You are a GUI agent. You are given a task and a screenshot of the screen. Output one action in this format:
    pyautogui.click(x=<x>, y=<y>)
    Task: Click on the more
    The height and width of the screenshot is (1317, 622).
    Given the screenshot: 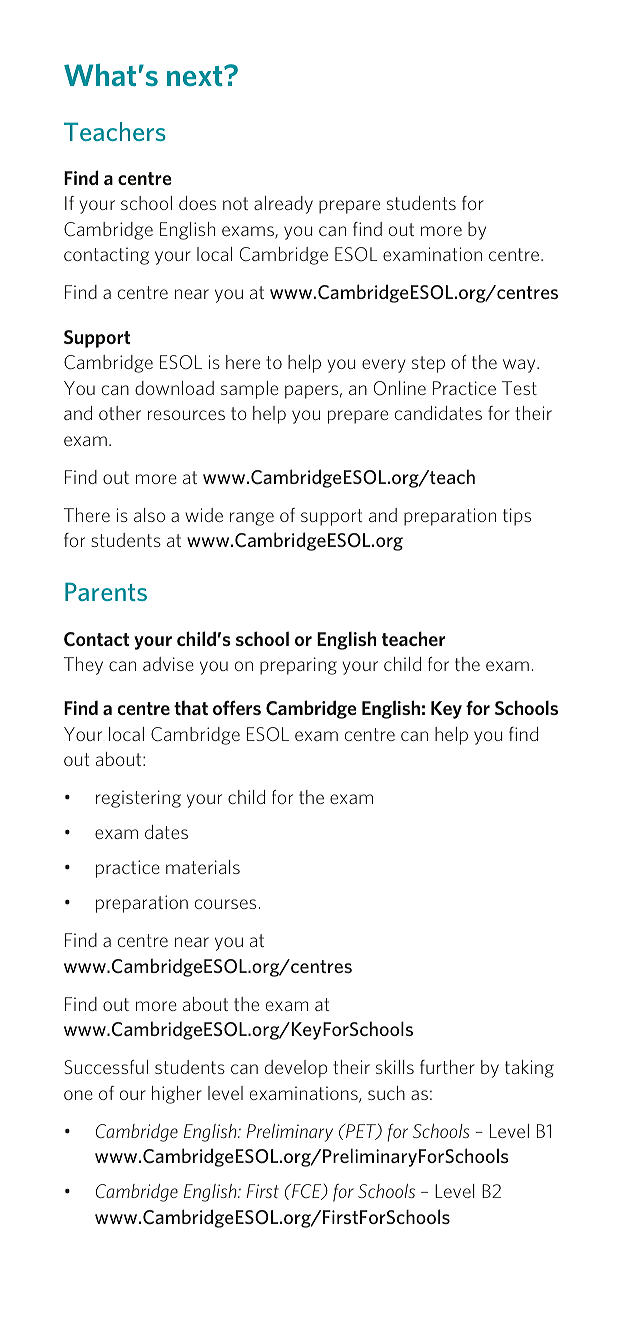 What is the action you would take?
    pyautogui.click(x=441, y=231)
